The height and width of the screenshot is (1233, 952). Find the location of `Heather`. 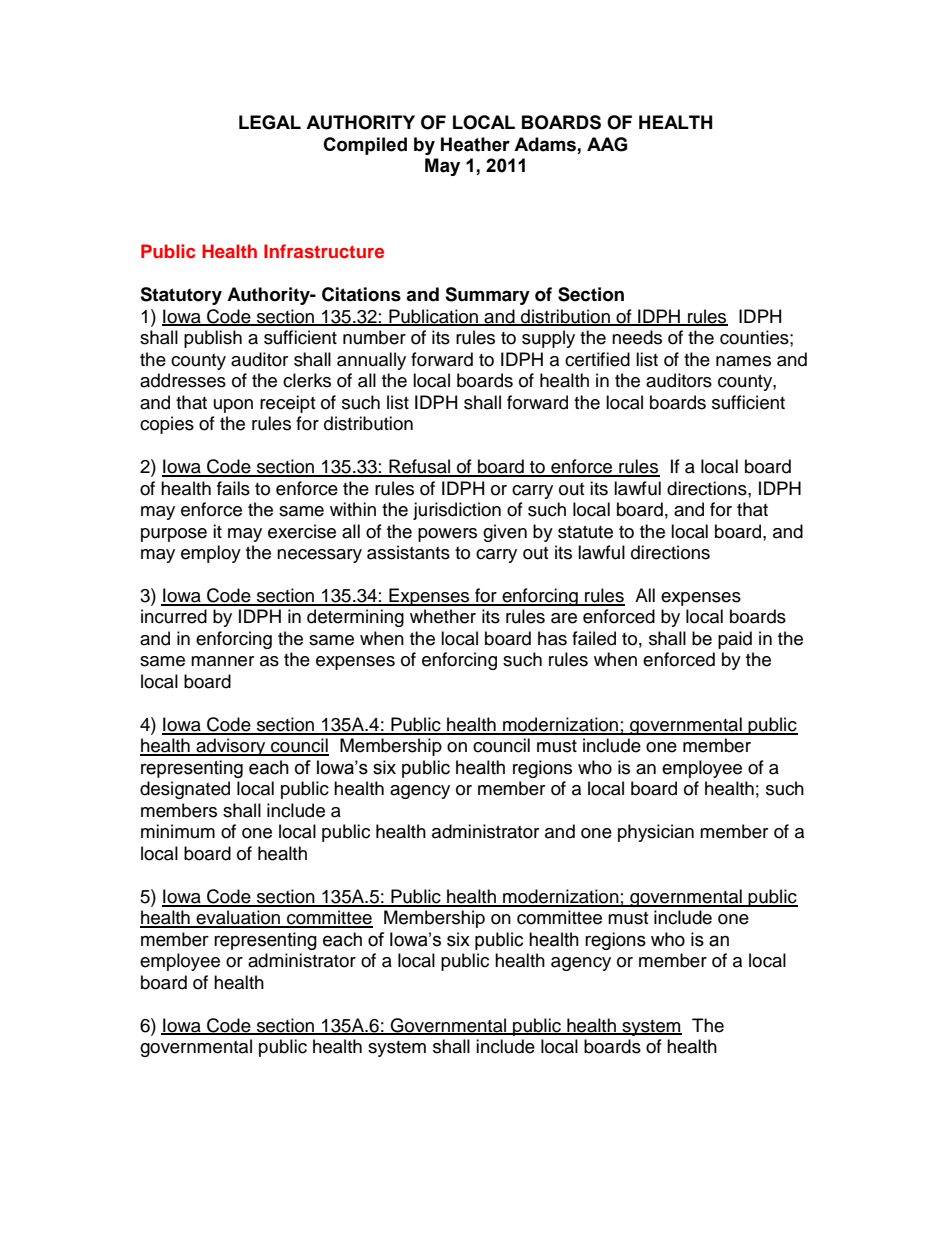

Heather is located at coordinates (475, 144).
